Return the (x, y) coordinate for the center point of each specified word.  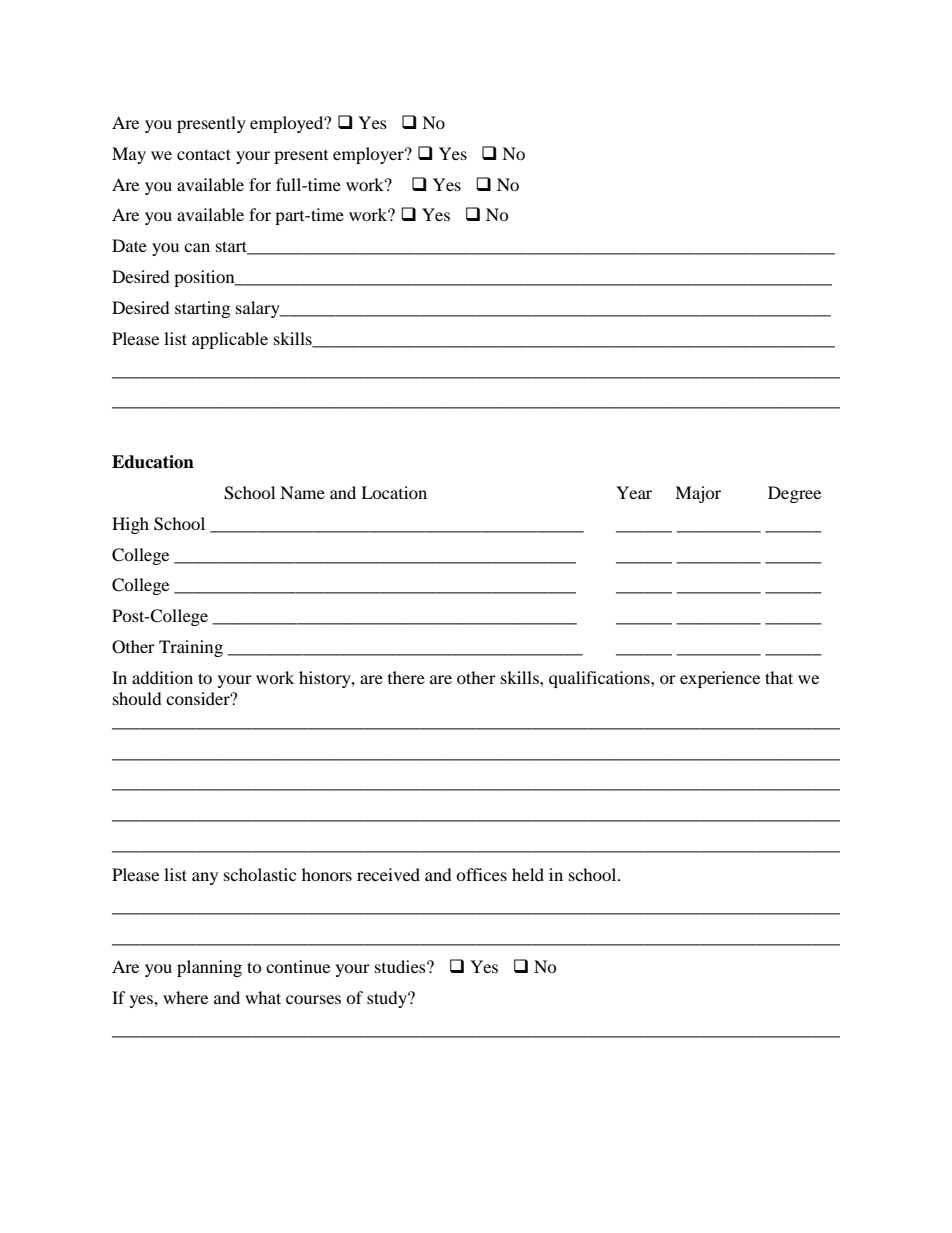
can (197, 247)
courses (313, 999)
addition (162, 677)
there (406, 677)
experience (720, 679)
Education (153, 462)
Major (698, 494)
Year (634, 492)
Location (394, 492)
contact (204, 154)
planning (209, 968)
